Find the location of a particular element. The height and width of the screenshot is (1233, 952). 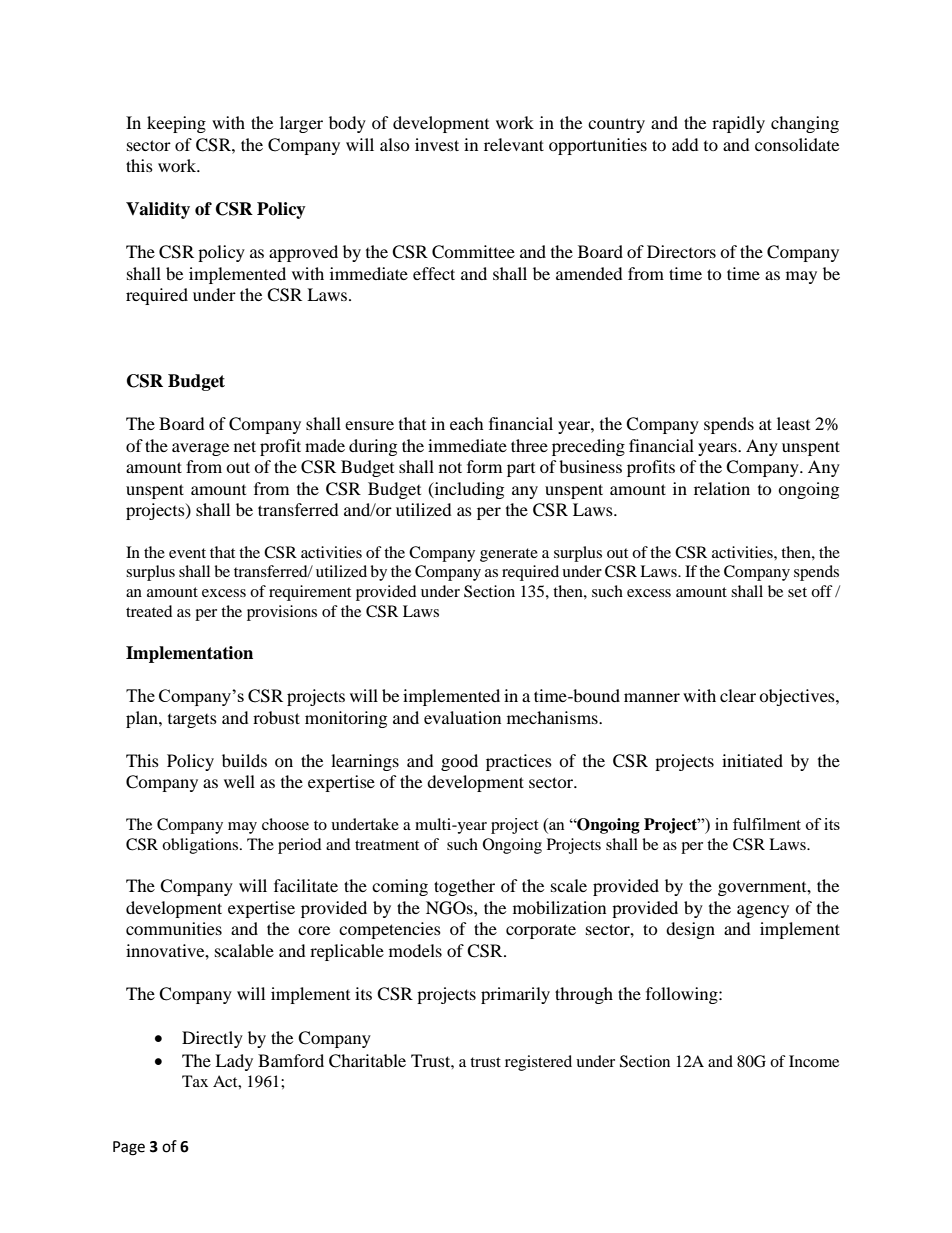

rapidly is located at coordinates (738, 124).
